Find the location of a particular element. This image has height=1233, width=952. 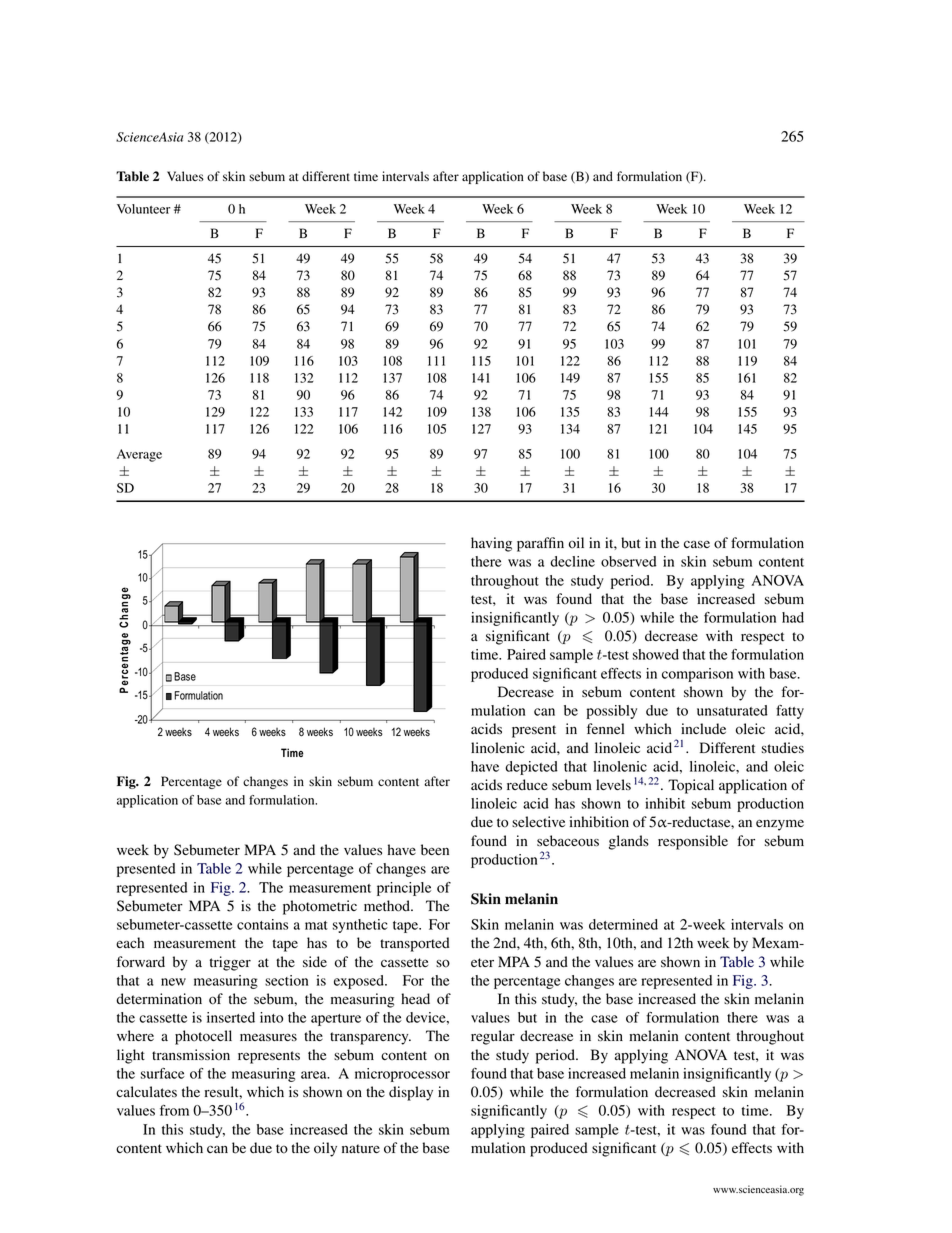

having is located at coordinates (491, 544).
